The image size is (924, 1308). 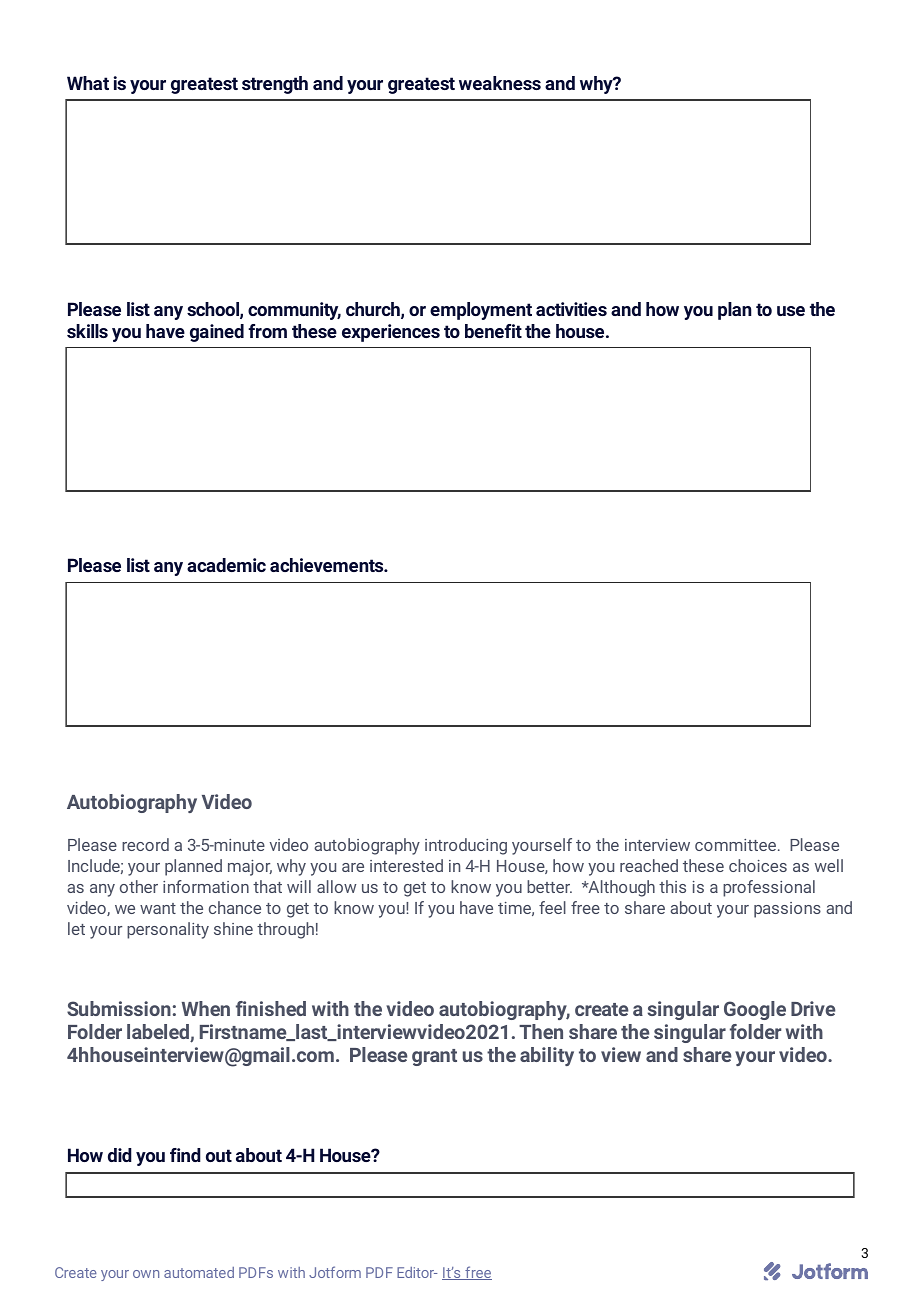 What do you see at coordinates (146, 1274) in the image?
I see `own` at bounding box center [146, 1274].
